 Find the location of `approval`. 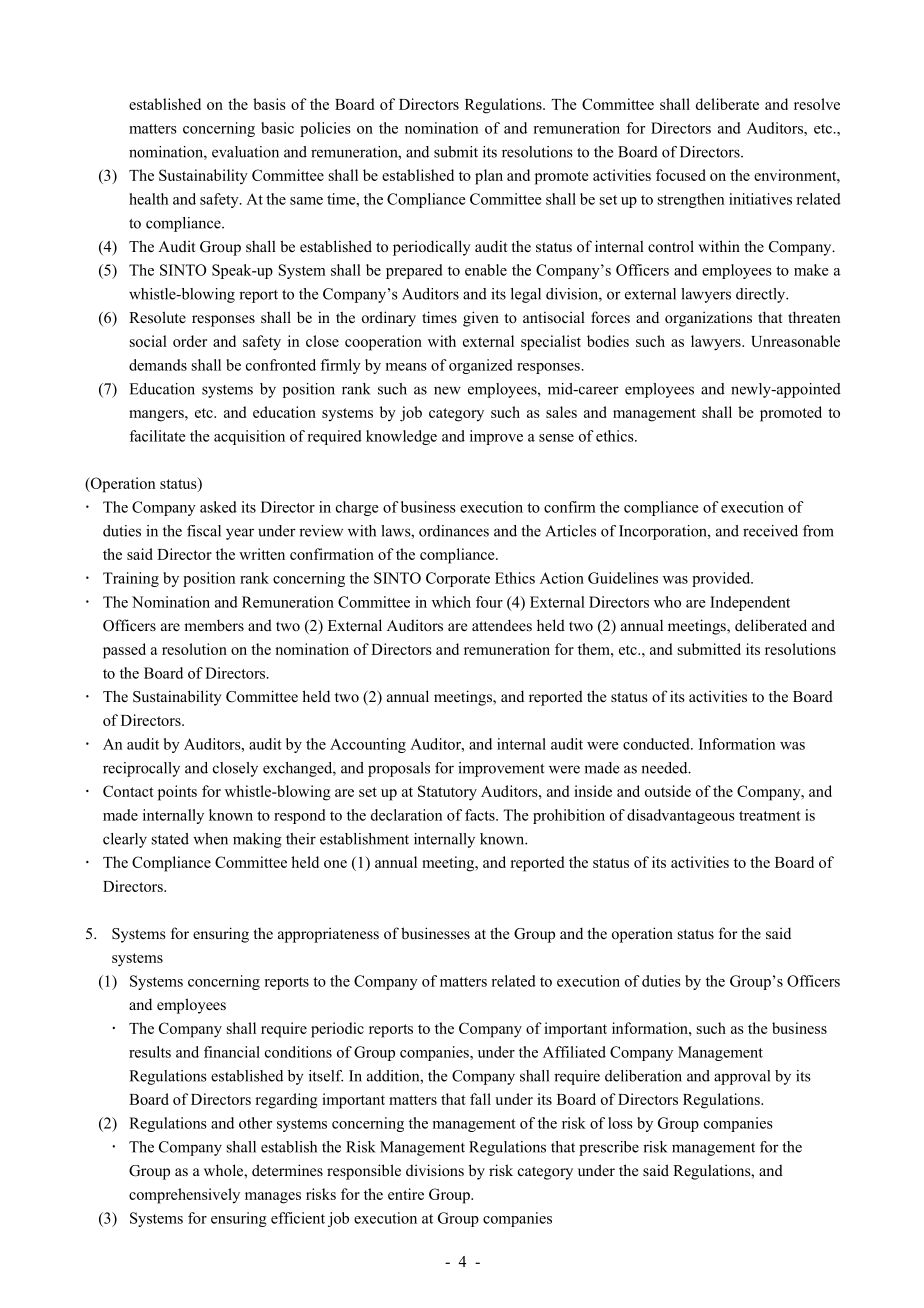

approval is located at coordinates (742, 1077).
